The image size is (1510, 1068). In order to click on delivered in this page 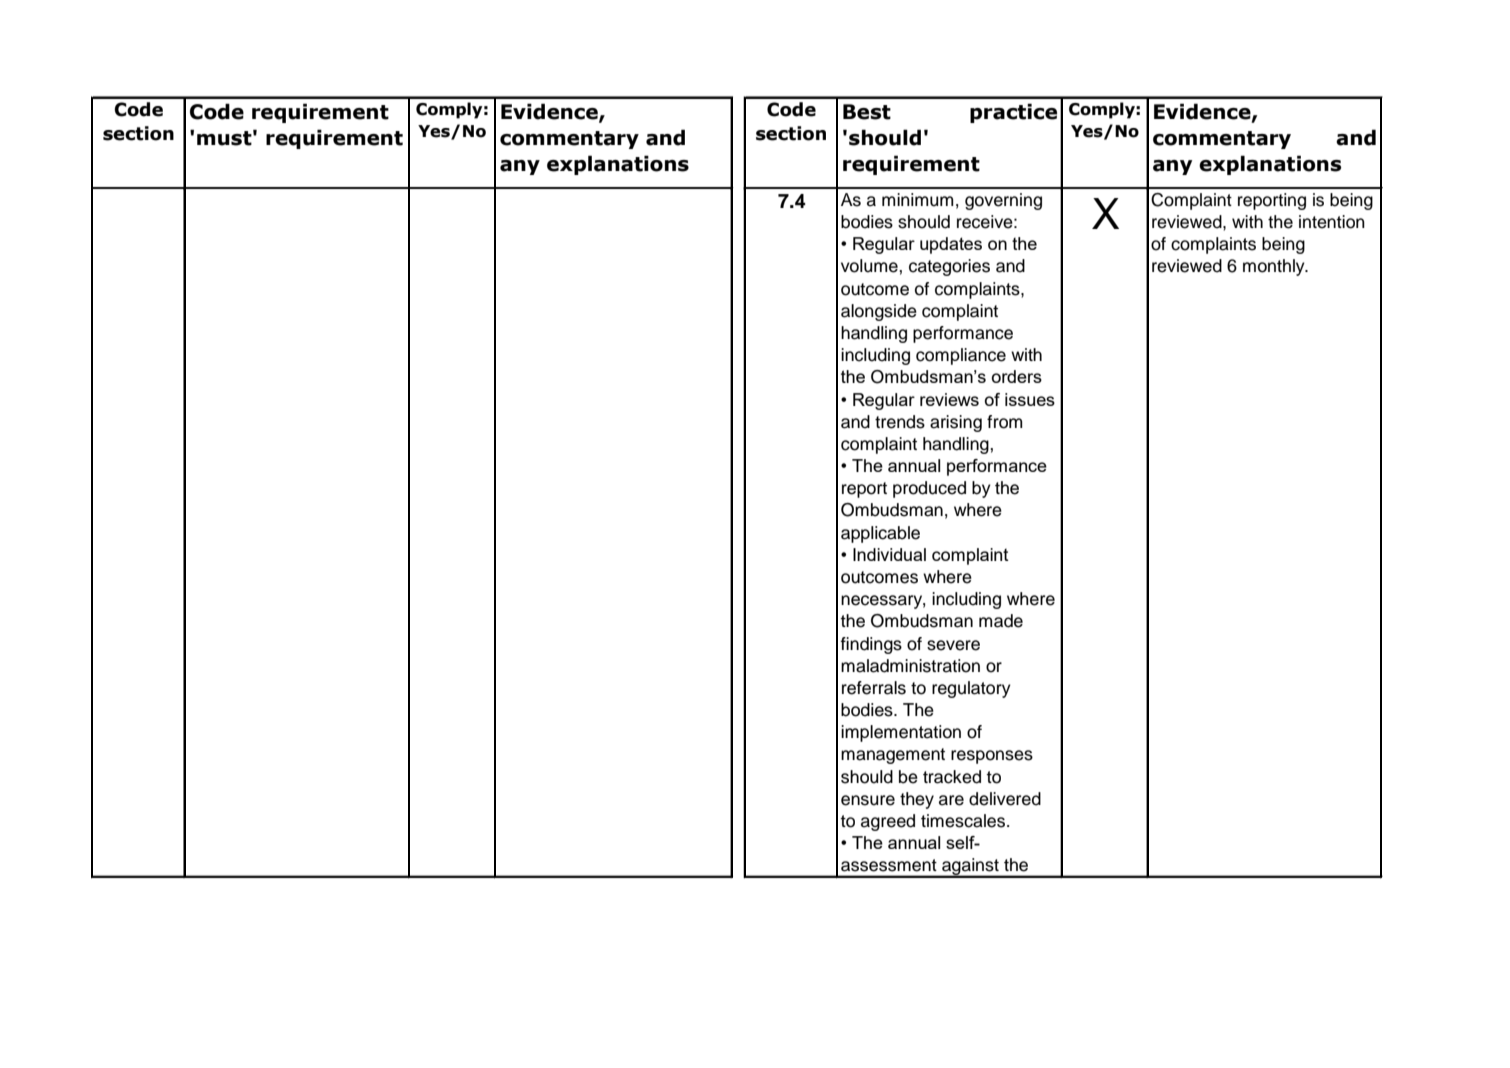, I will do `click(1005, 799)`.
